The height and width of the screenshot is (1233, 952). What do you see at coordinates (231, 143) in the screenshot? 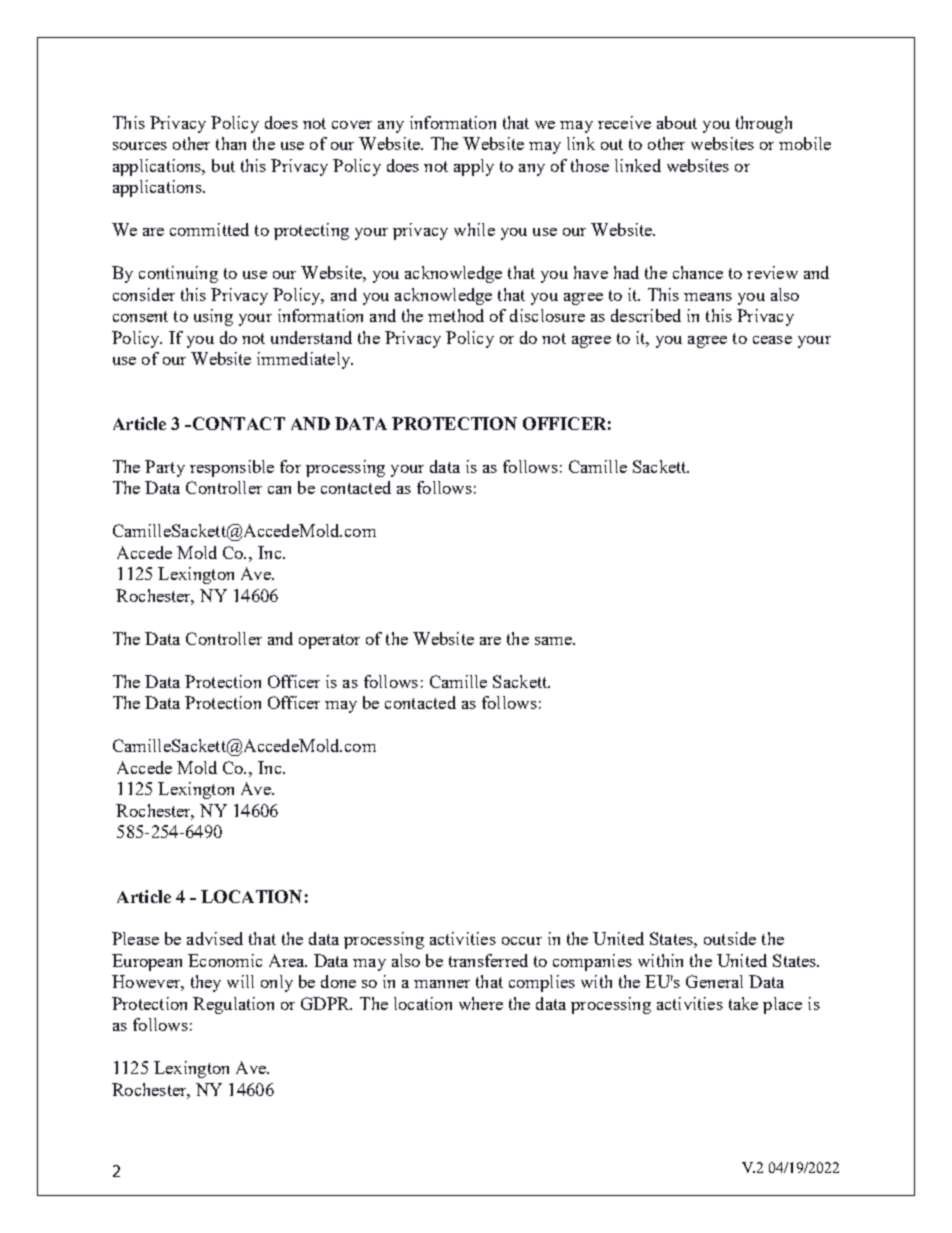
I see `than` at bounding box center [231, 143].
